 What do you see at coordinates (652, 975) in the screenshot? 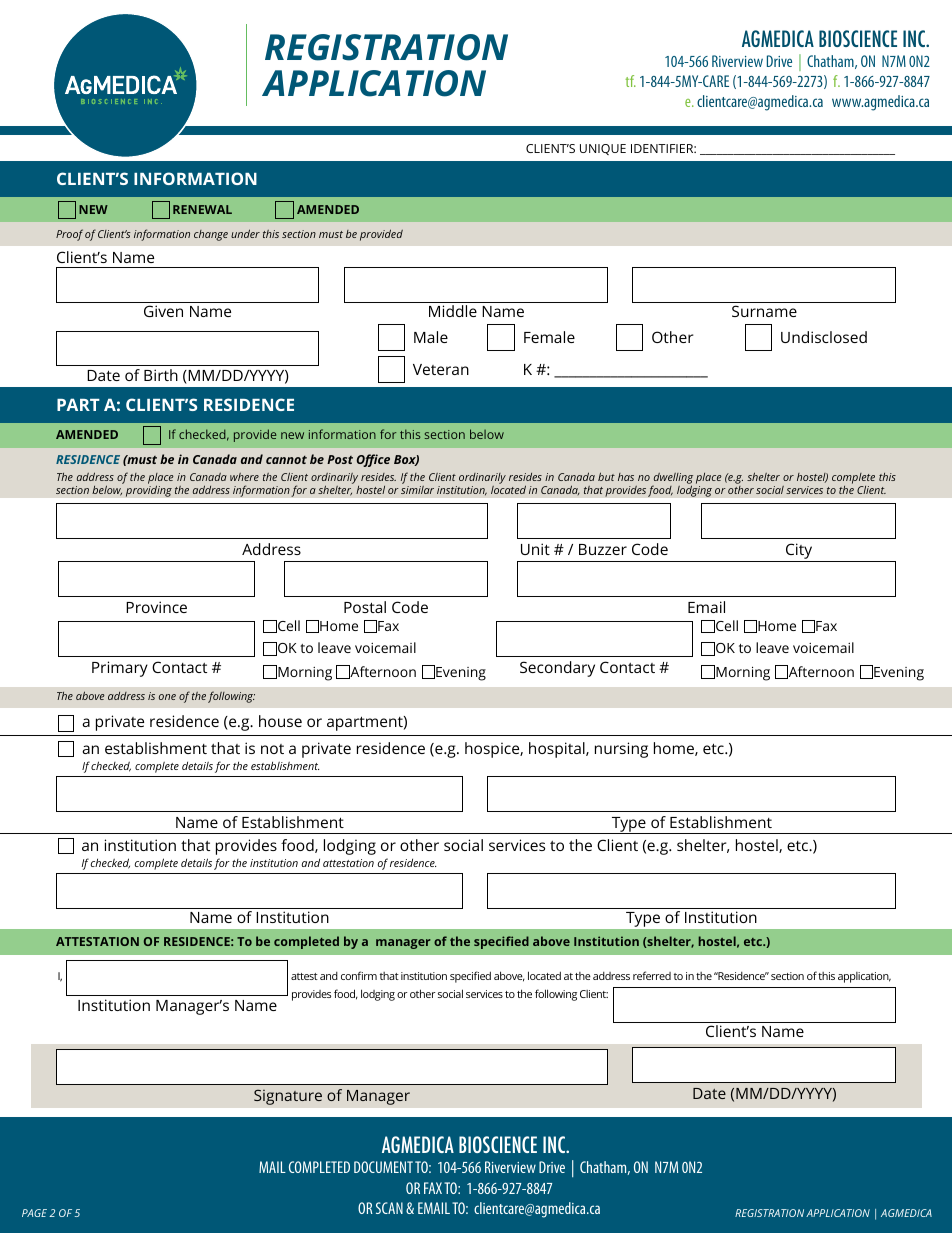
I see `referred` at bounding box center [652, 975].
